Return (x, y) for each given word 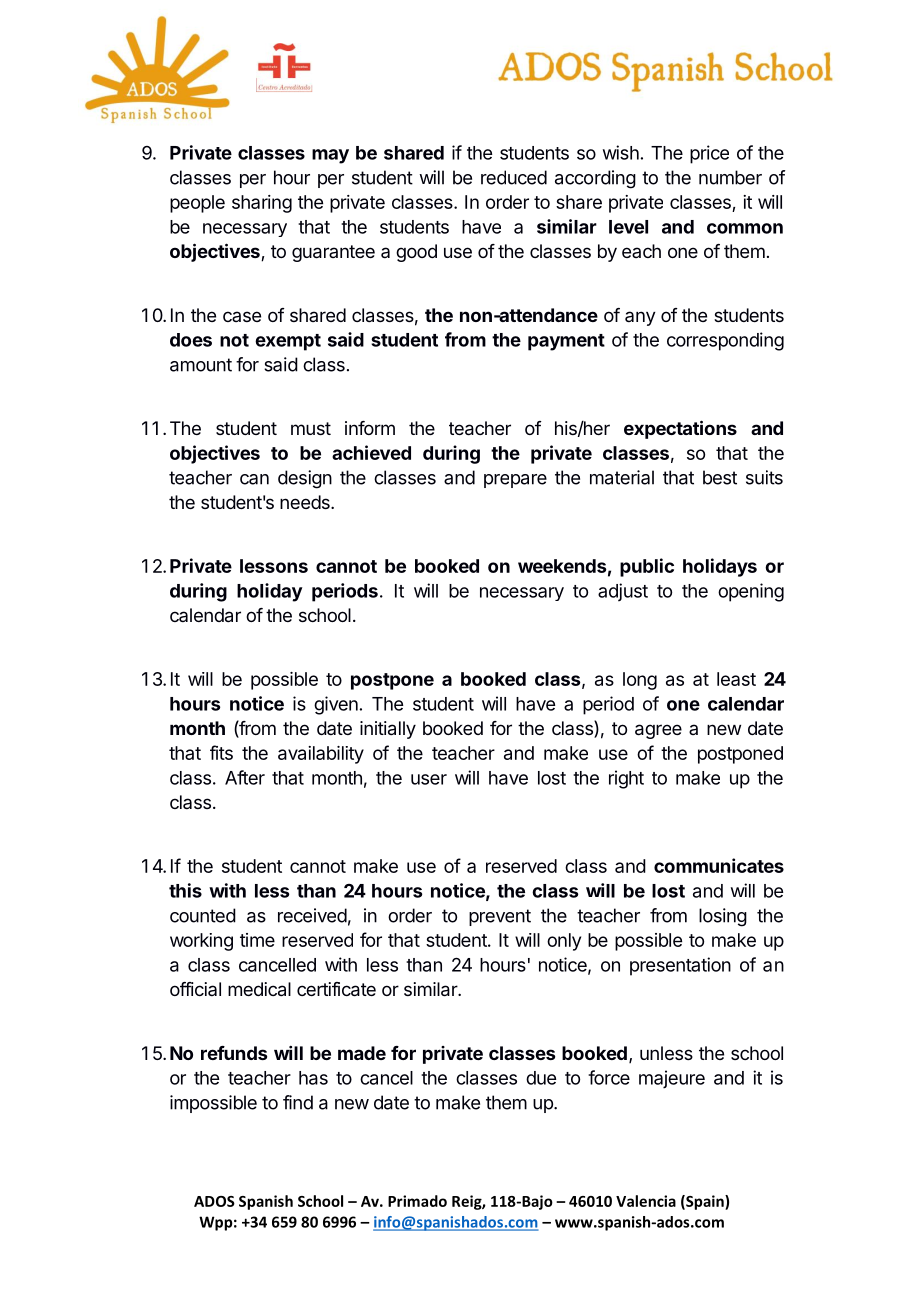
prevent (500, 917)
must (311, 428)
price (709, 154)
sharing (262, 204)
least (736, 679)
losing (723, 917)
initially (388, 730)
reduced (514, 177)
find (298, 1102)
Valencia (646, 1201)
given (336, 705)
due (541, 1078)
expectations (680, 429)
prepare (515, 481)
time (257, 940)
